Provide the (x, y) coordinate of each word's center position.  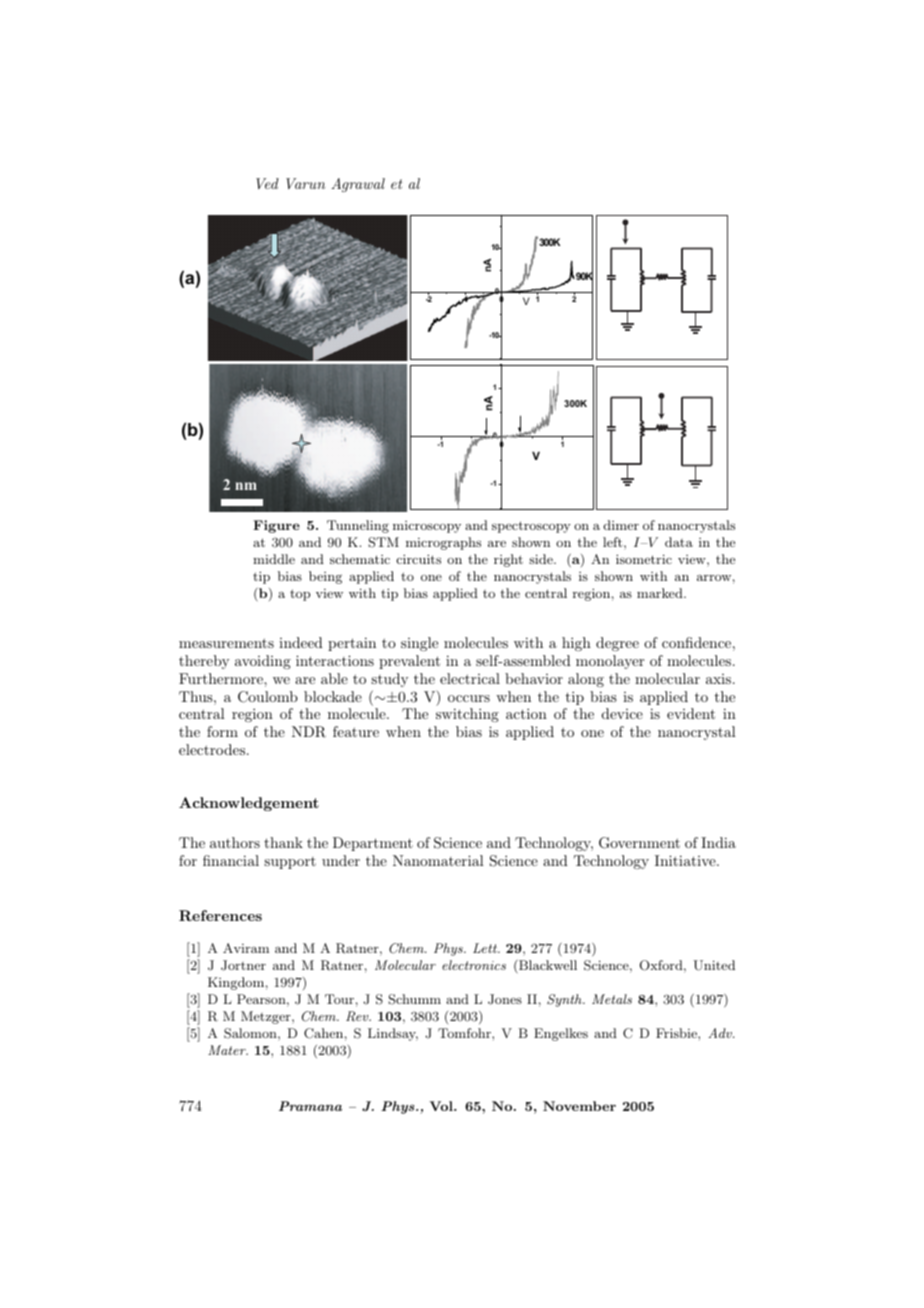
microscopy (427, 527)
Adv (721, 1033)
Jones (505, 999)
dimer (621, 525)
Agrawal (358, 185)
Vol (442, 1106)
